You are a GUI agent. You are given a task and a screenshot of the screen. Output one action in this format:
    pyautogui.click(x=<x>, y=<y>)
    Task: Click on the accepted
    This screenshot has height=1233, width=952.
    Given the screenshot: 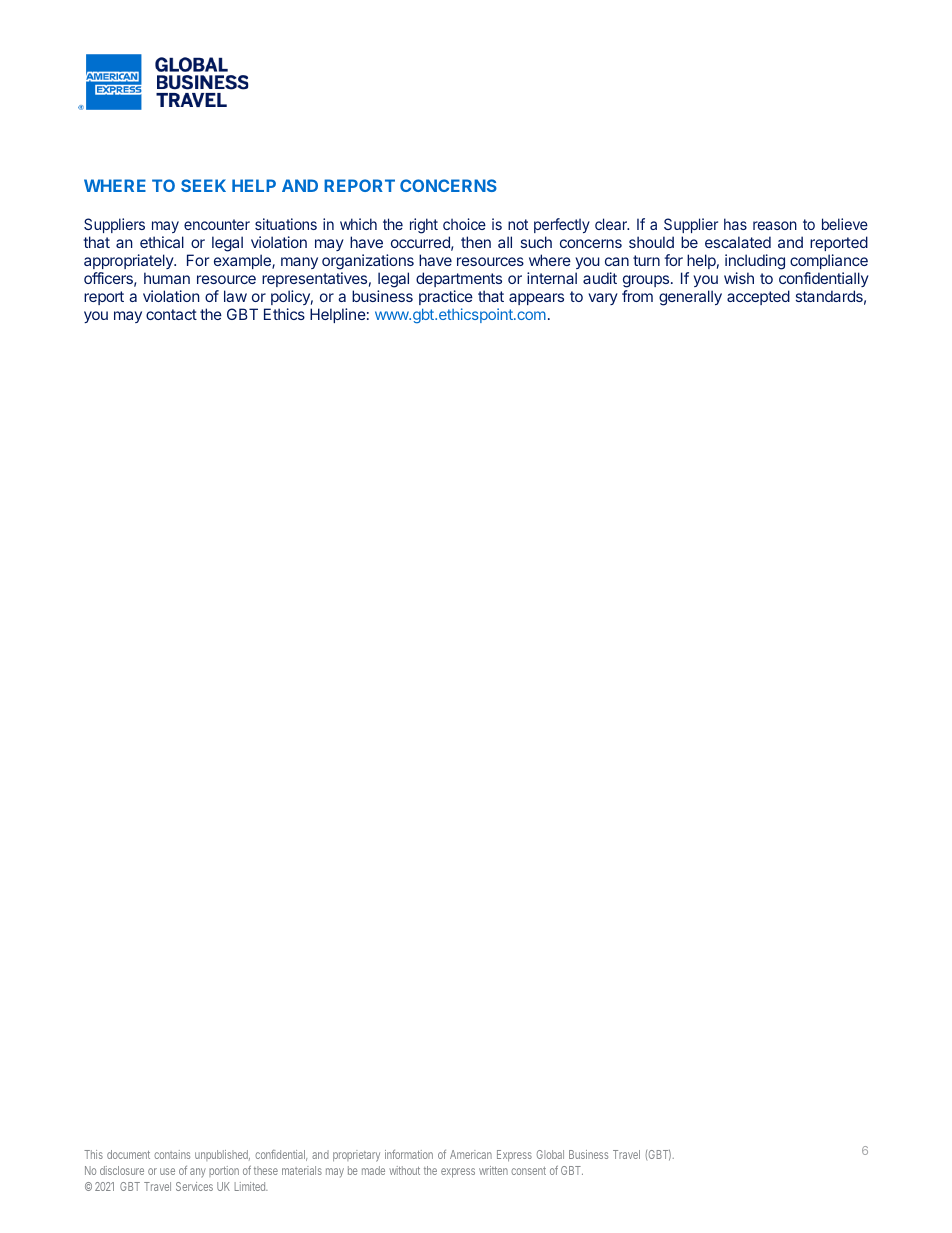 What is the action you would take?
    pyautogui.click(x=758, y=297)
